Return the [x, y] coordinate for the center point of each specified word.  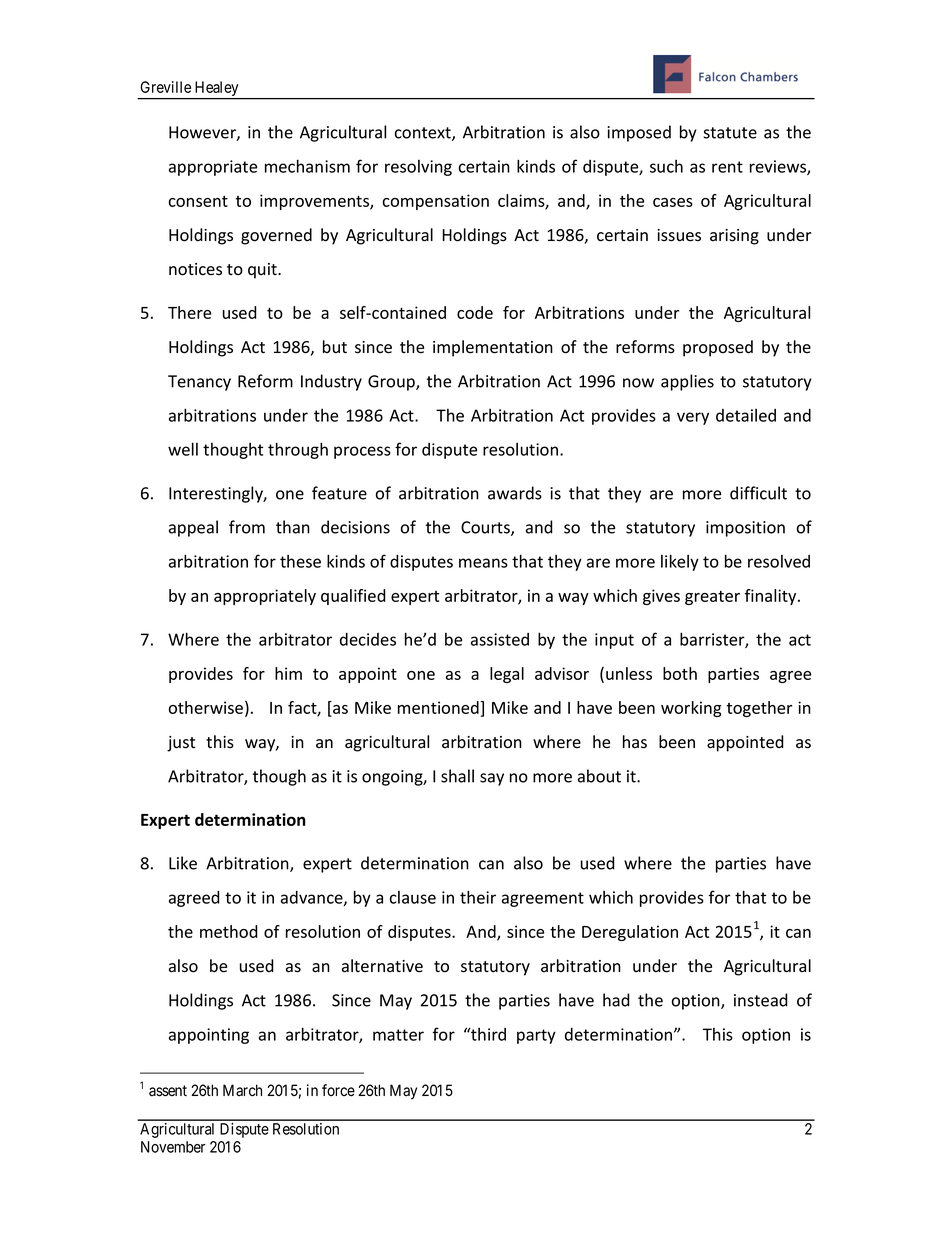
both [680, 673]
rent [727, 167]
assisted [500, 639]
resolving [418, 168]
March [242, 1090]
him [288, 673]
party [536, 1036]
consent [198, 201]
